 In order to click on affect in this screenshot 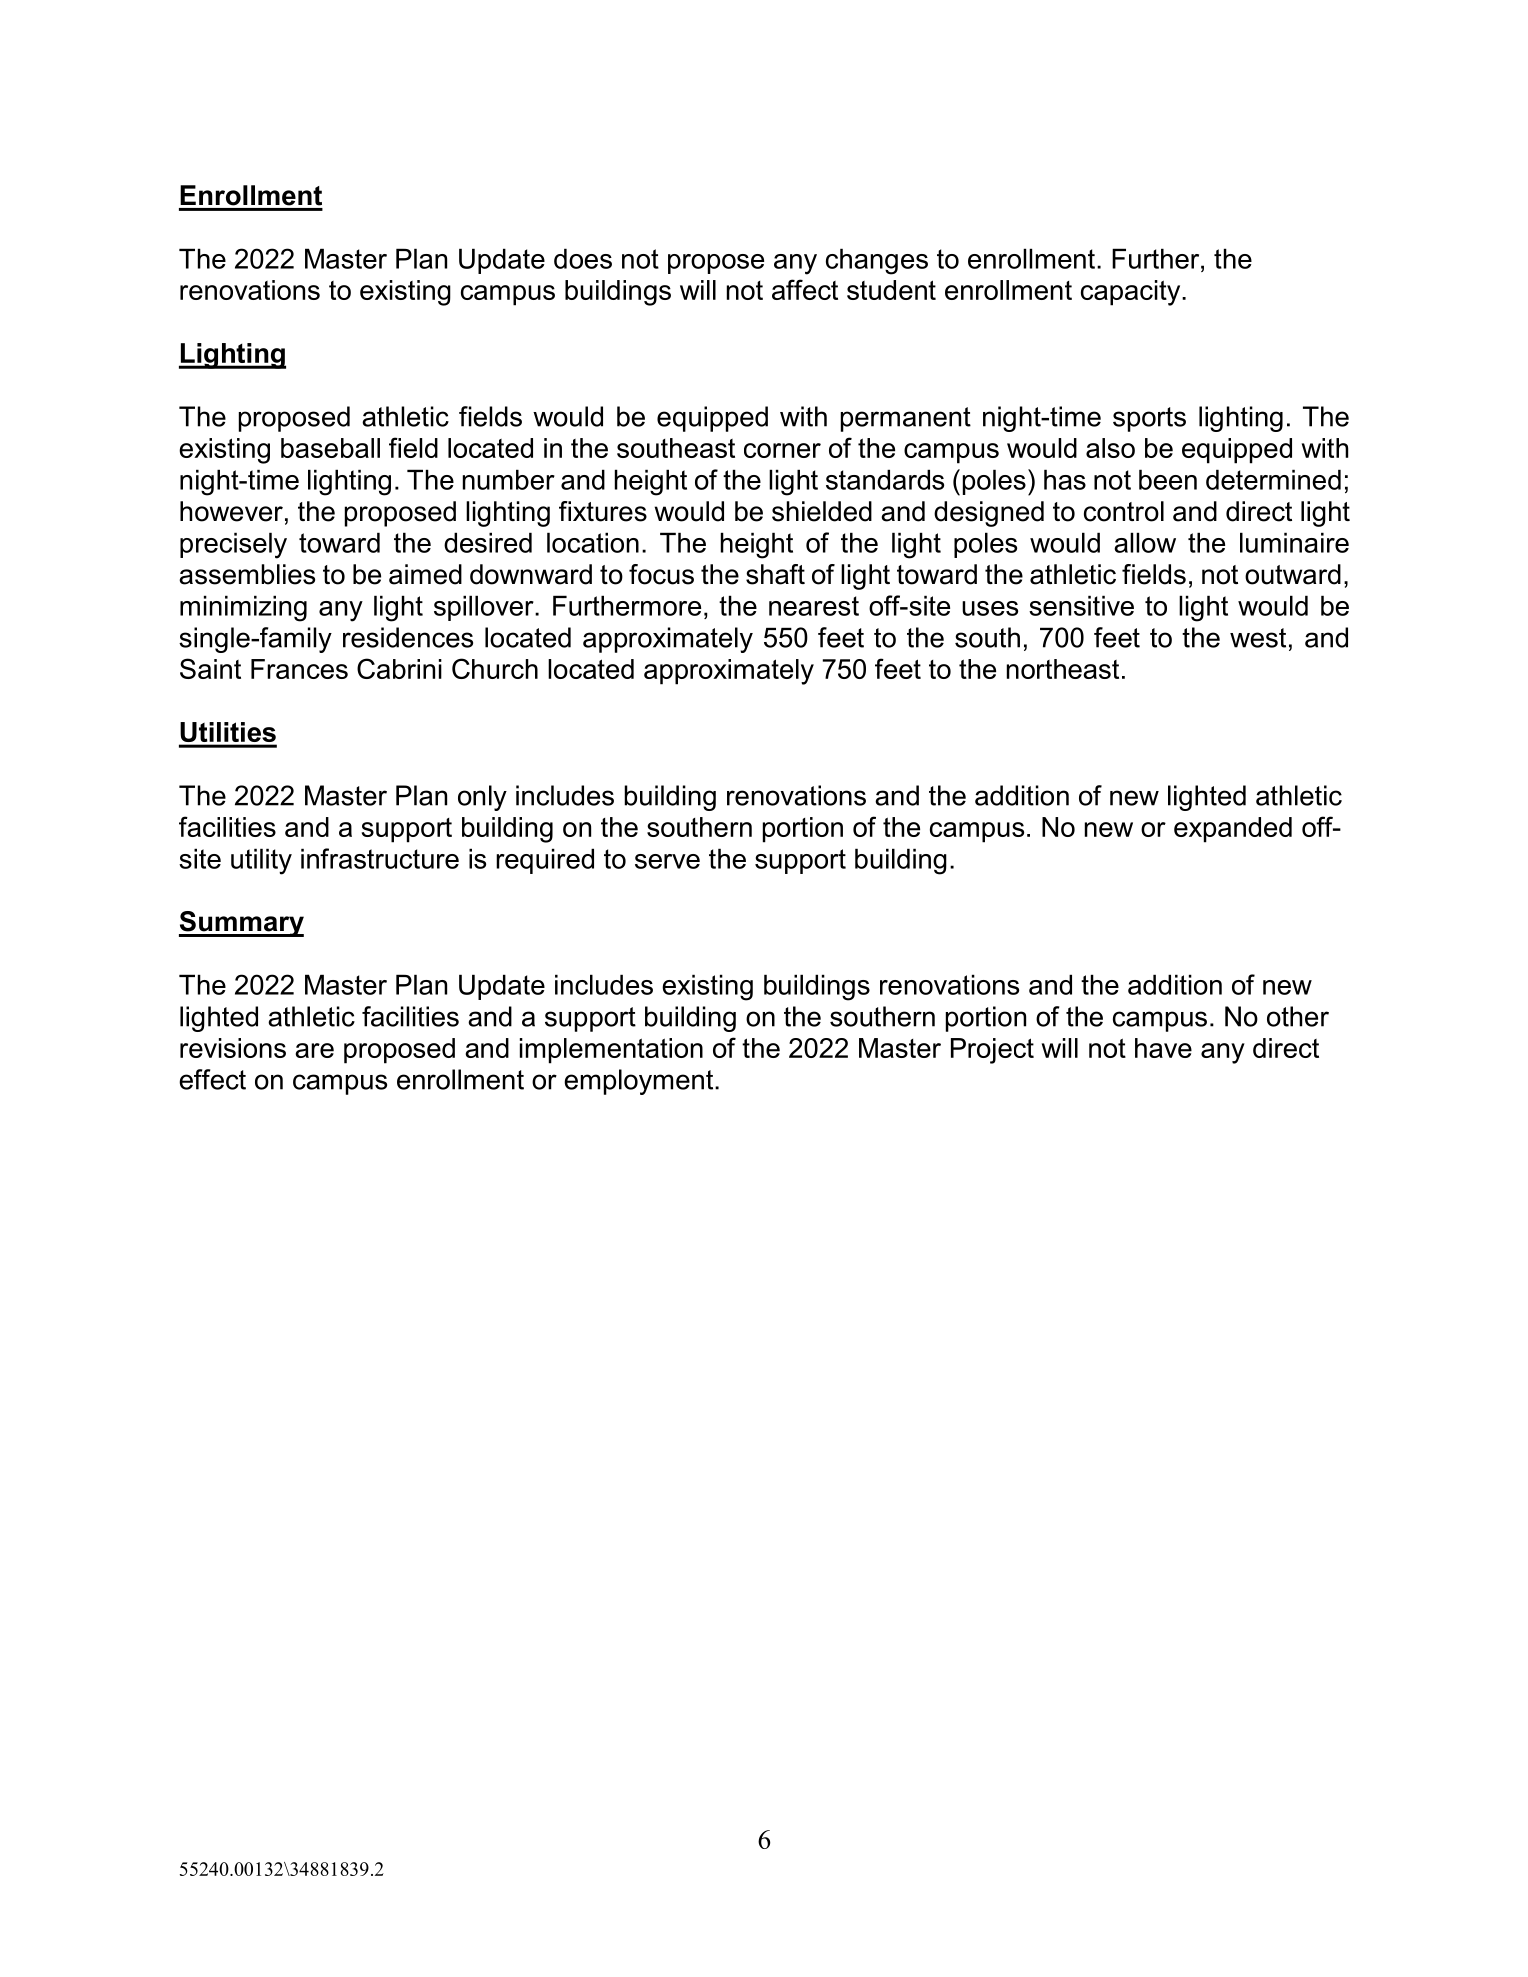, I will do `click(805, 289)`.
